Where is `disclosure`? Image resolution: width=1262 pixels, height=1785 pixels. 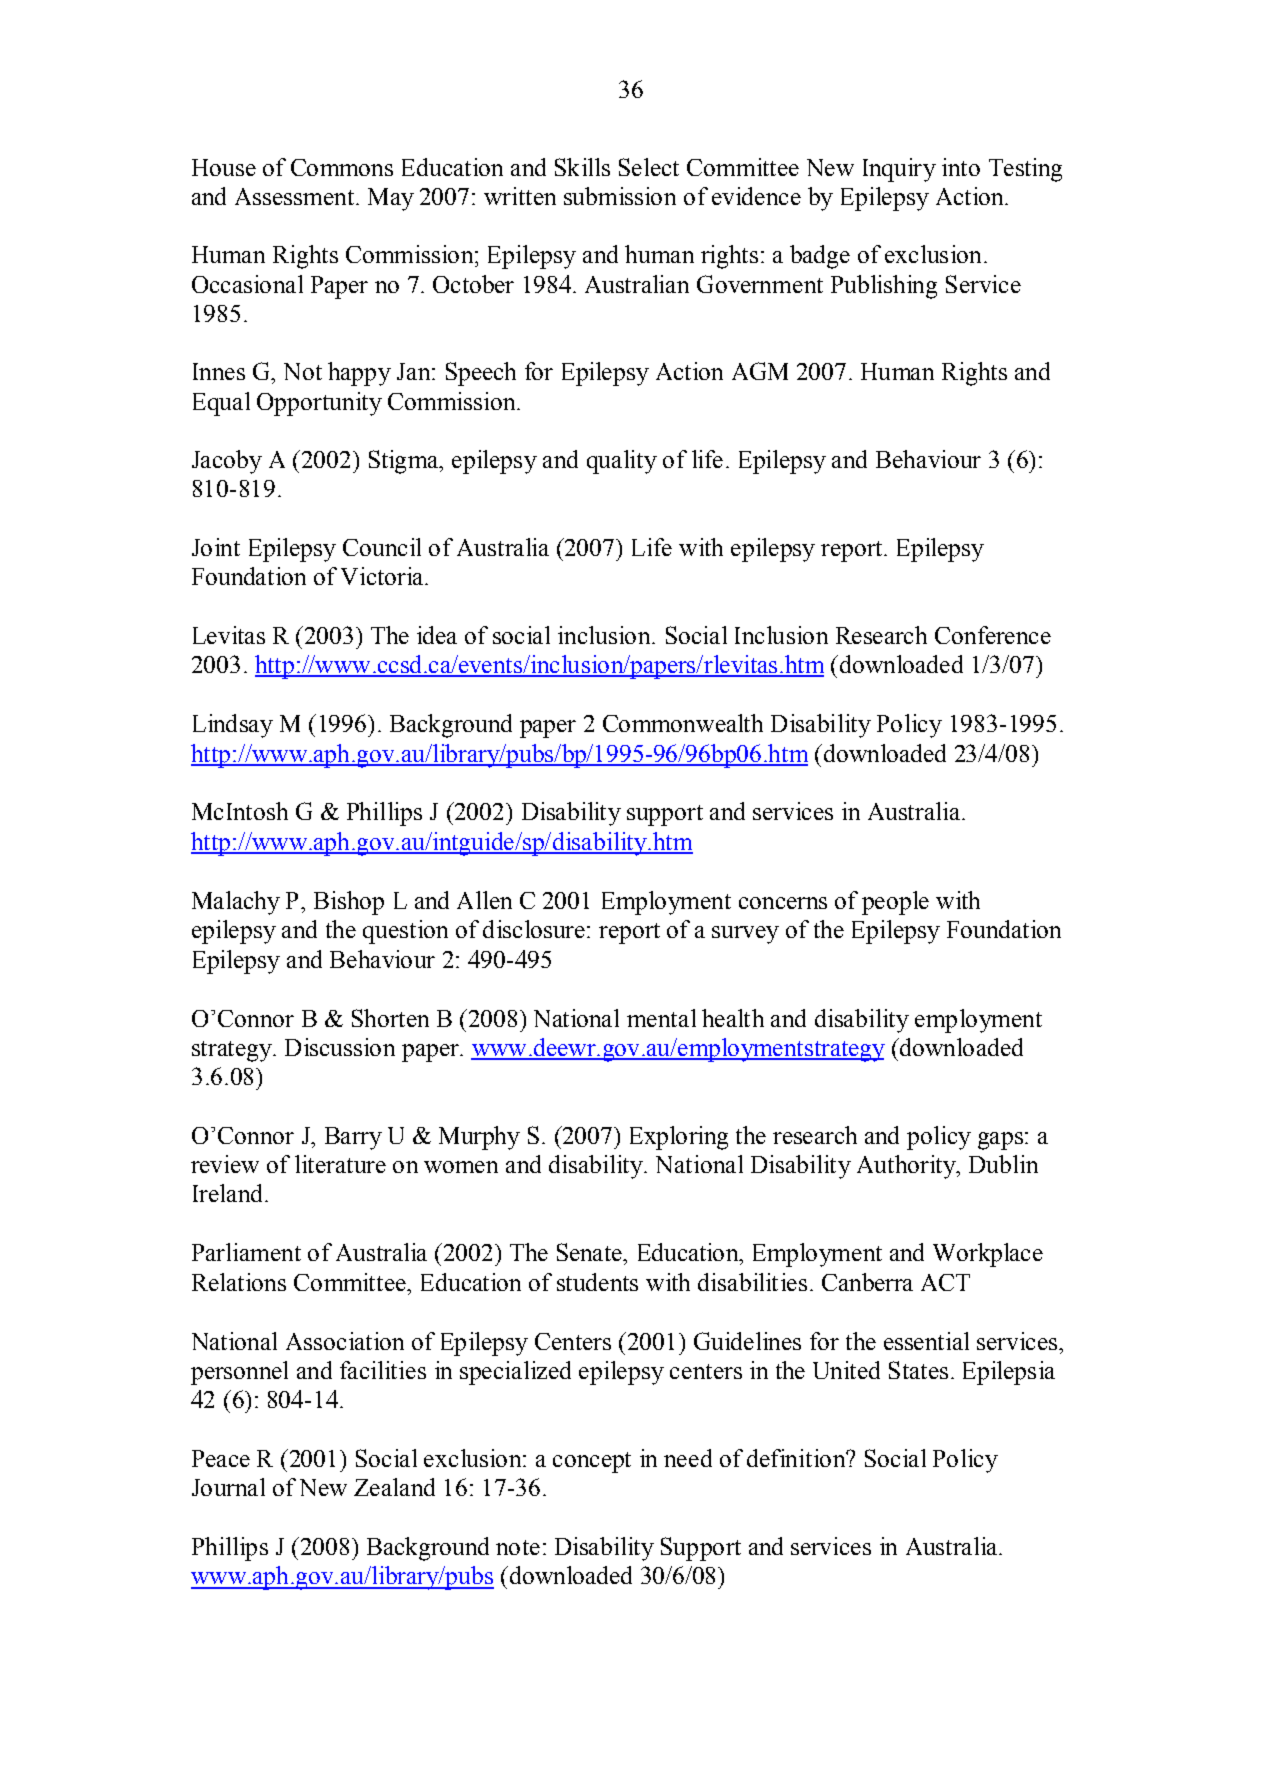
disclosure is located at coordinates (534, 929).
